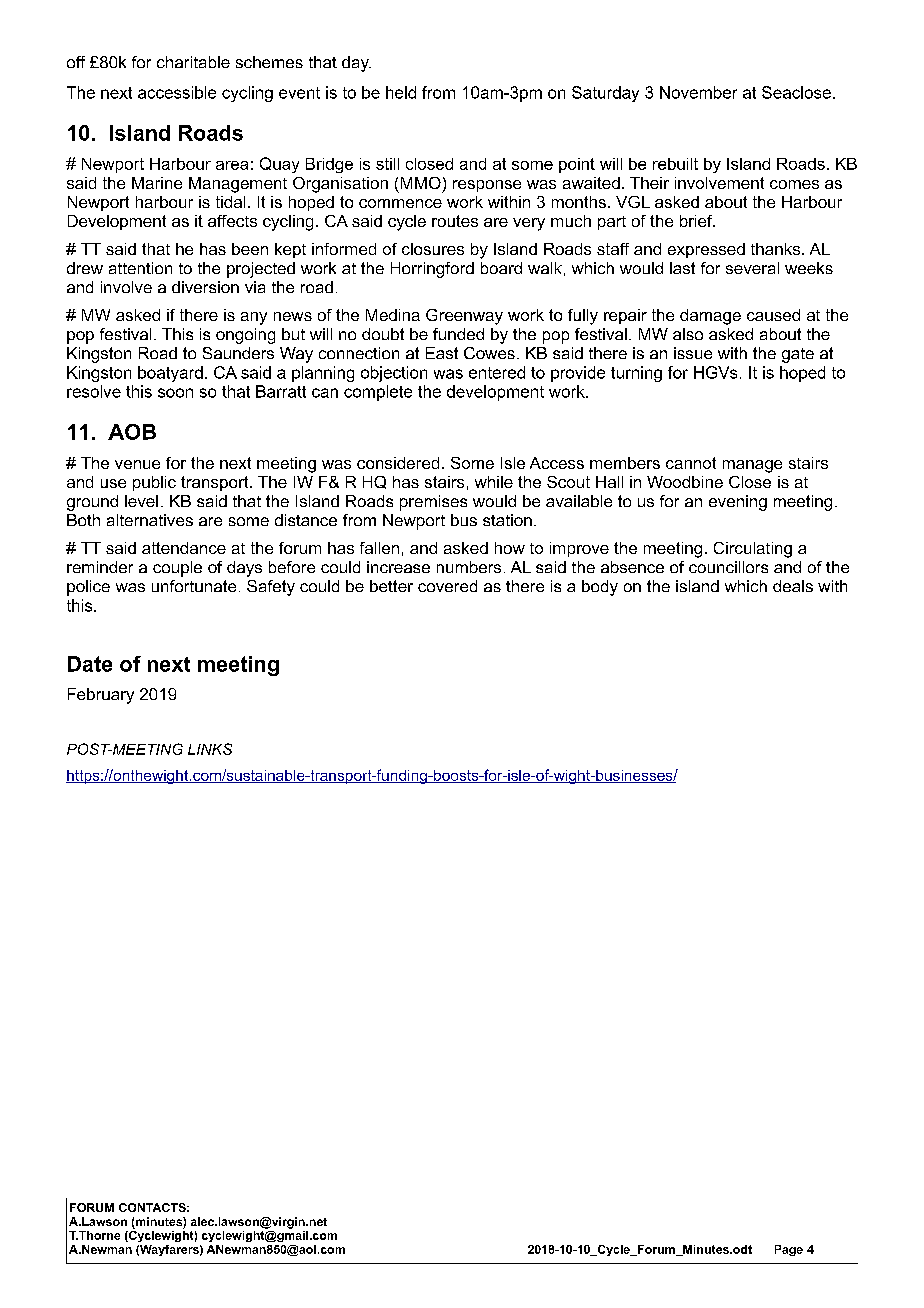 This screenshot has width=924, height=1308. I want to click on Page, so click(789, 1250).
